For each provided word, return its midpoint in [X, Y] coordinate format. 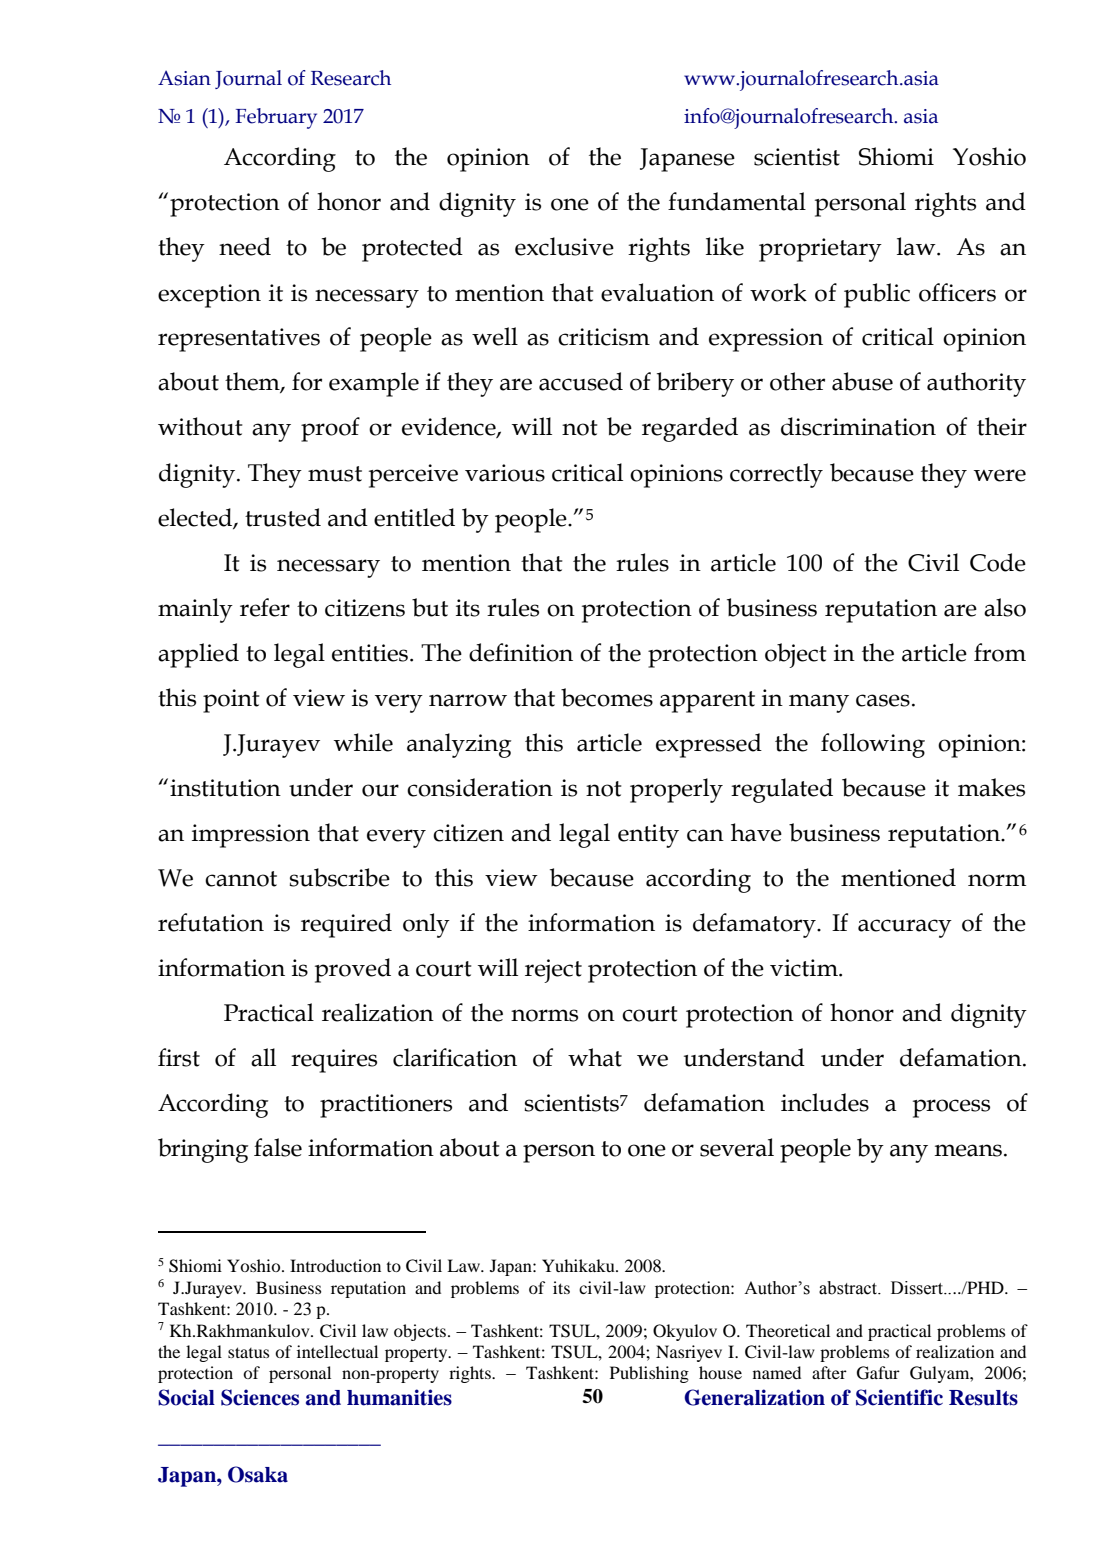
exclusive [564, 246]
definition [521, 652]
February [276, 118]
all [263, 1057]
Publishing [649, 1374]
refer [265, 607]
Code [998, 562]
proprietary [820, 250]
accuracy [905, 928]
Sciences [260, 1397]
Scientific [899, 1397]
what [595, 1057]
